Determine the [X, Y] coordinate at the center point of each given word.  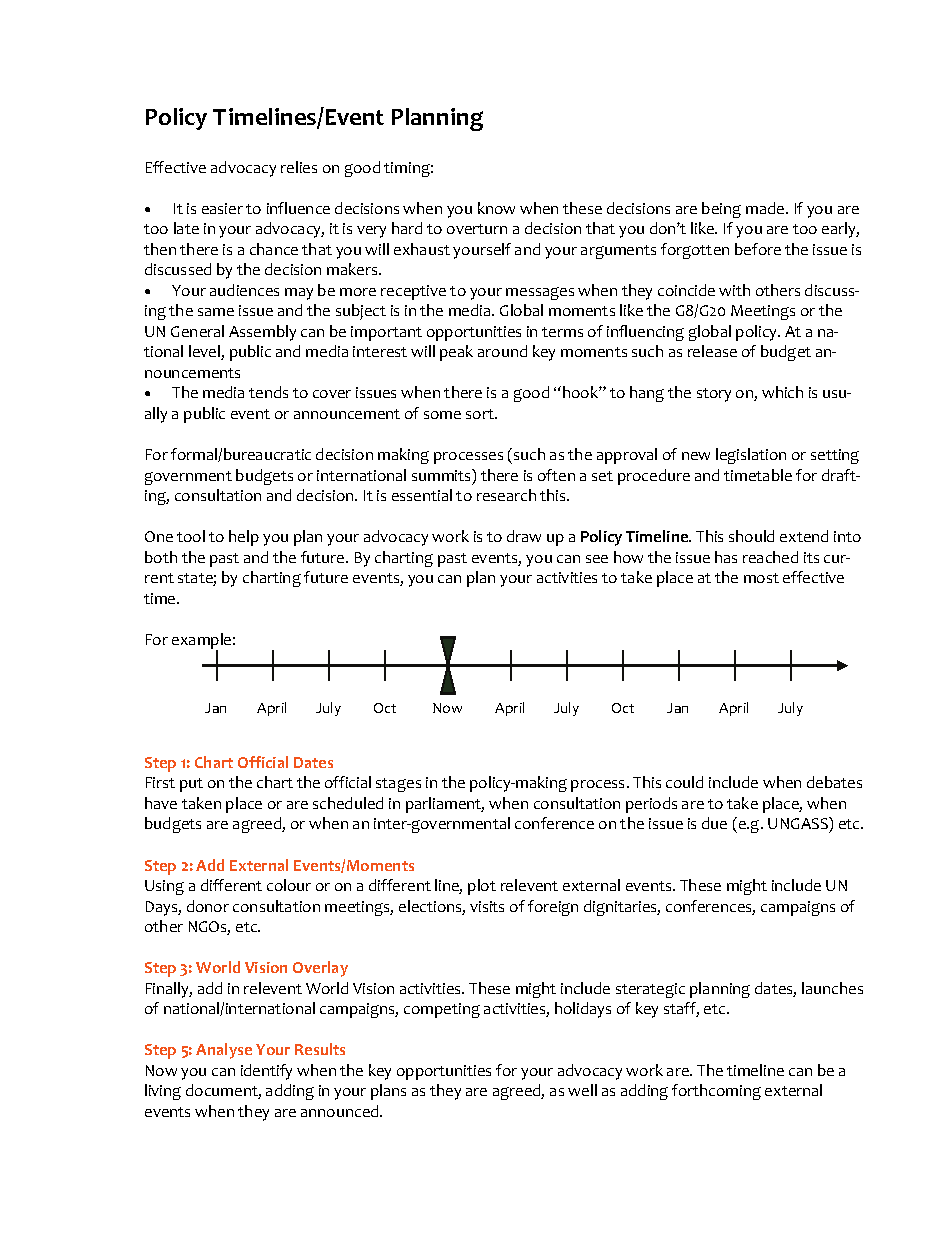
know [496, 208]
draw [524, 536]
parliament [445, 805]
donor [208, 906]
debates [834, 782]
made [766, 208]
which [782, 392]
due [714, 823]
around [502, 351]
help [244, 538]
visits [487, 906]
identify [266, 1072]
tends [268, 392]
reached [770, 557]
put [191, 785]
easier [222, 208]
